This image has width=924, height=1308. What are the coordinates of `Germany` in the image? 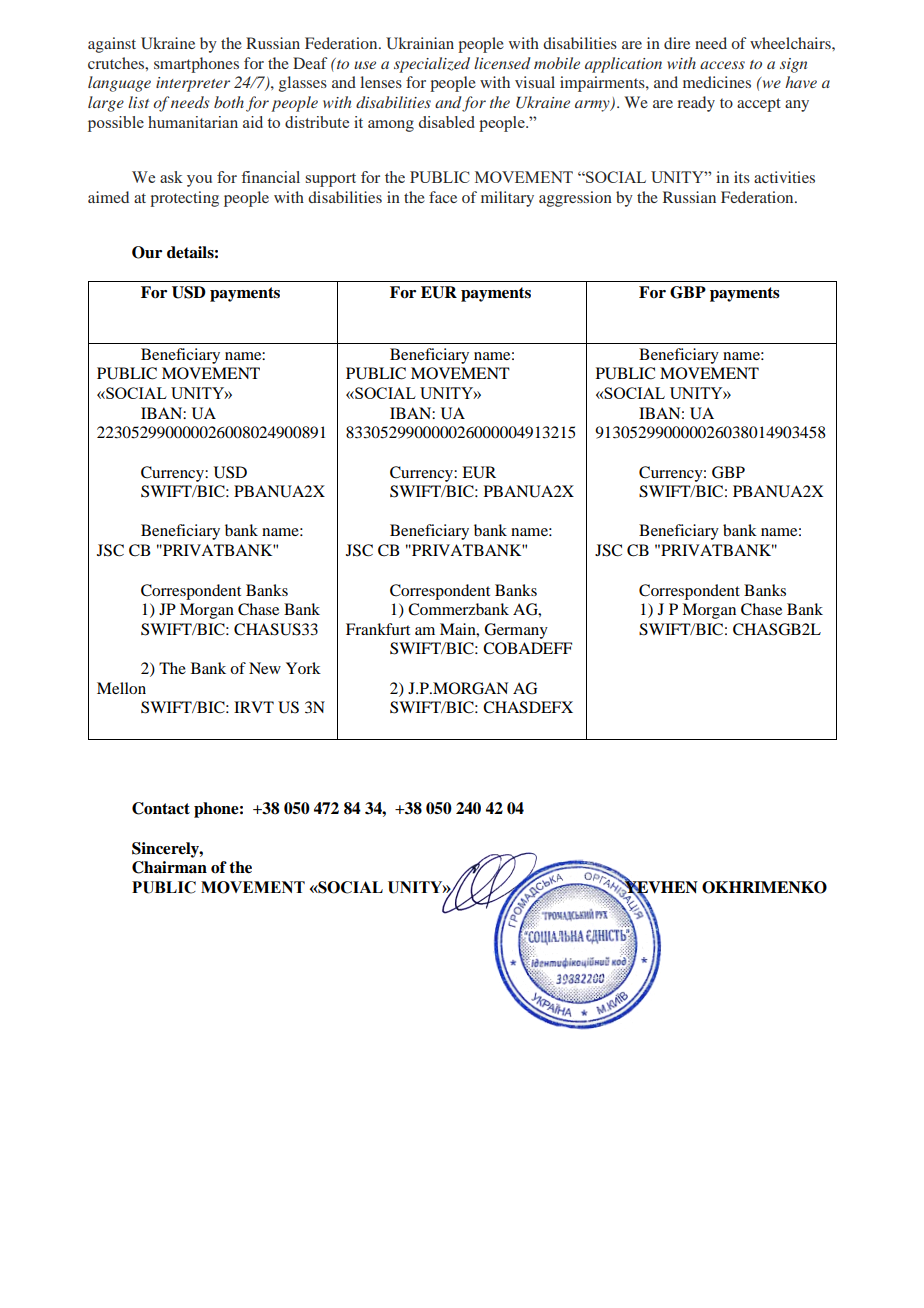 It's located at (516, 631).
